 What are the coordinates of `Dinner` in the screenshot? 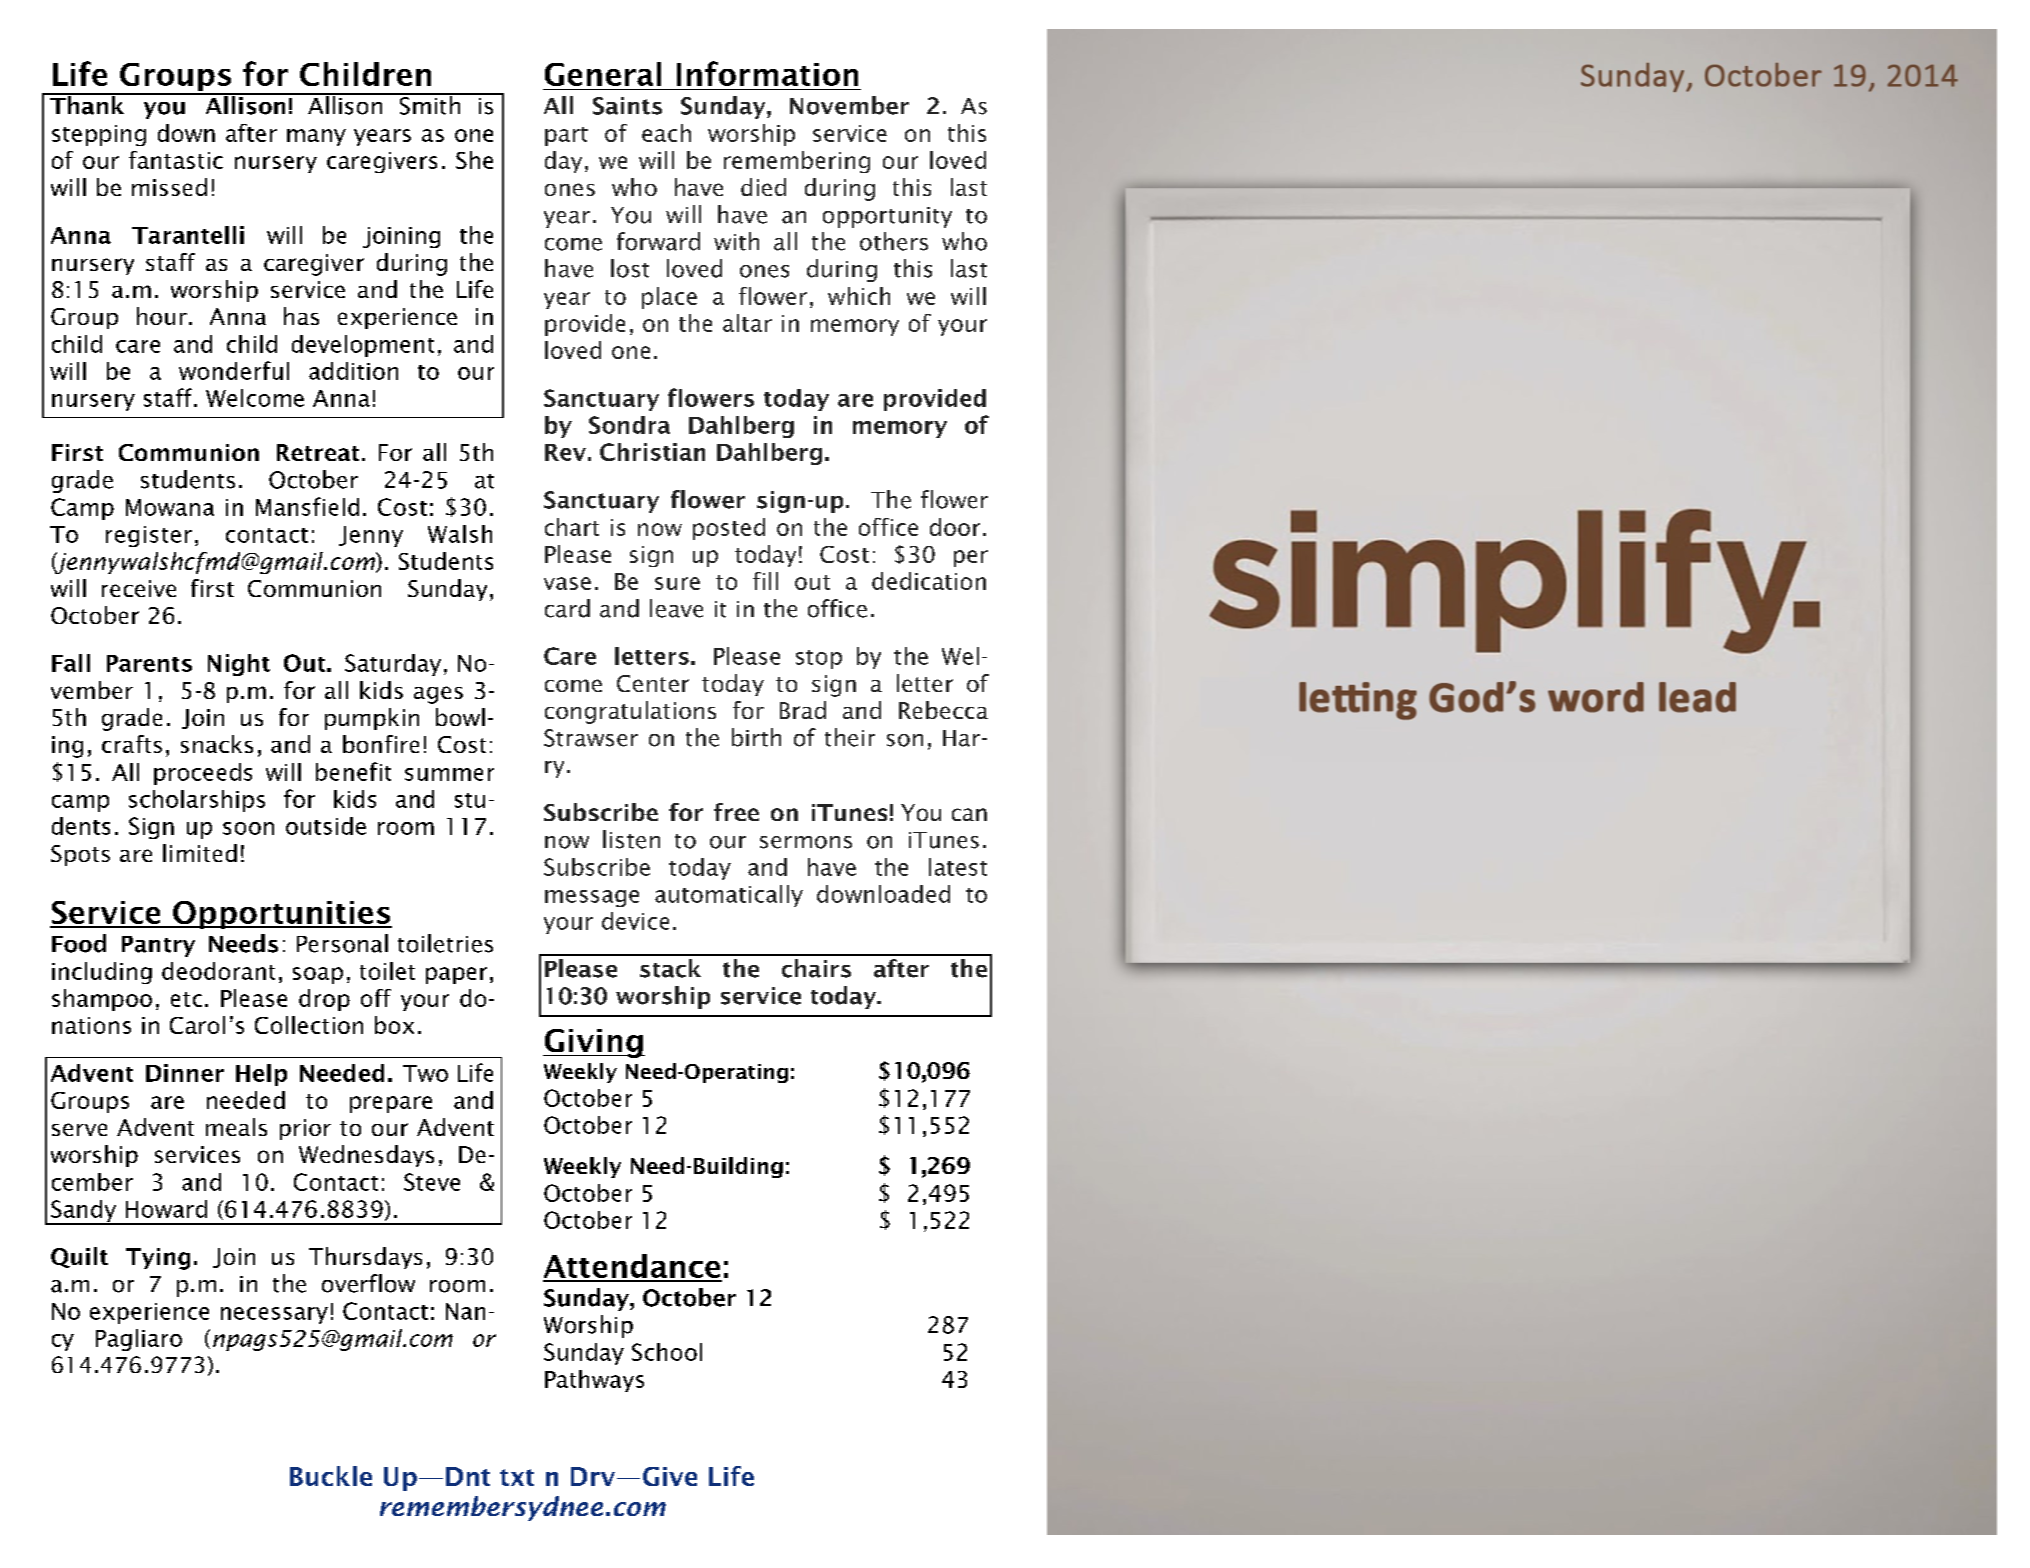 It's located at (185, 1073).
